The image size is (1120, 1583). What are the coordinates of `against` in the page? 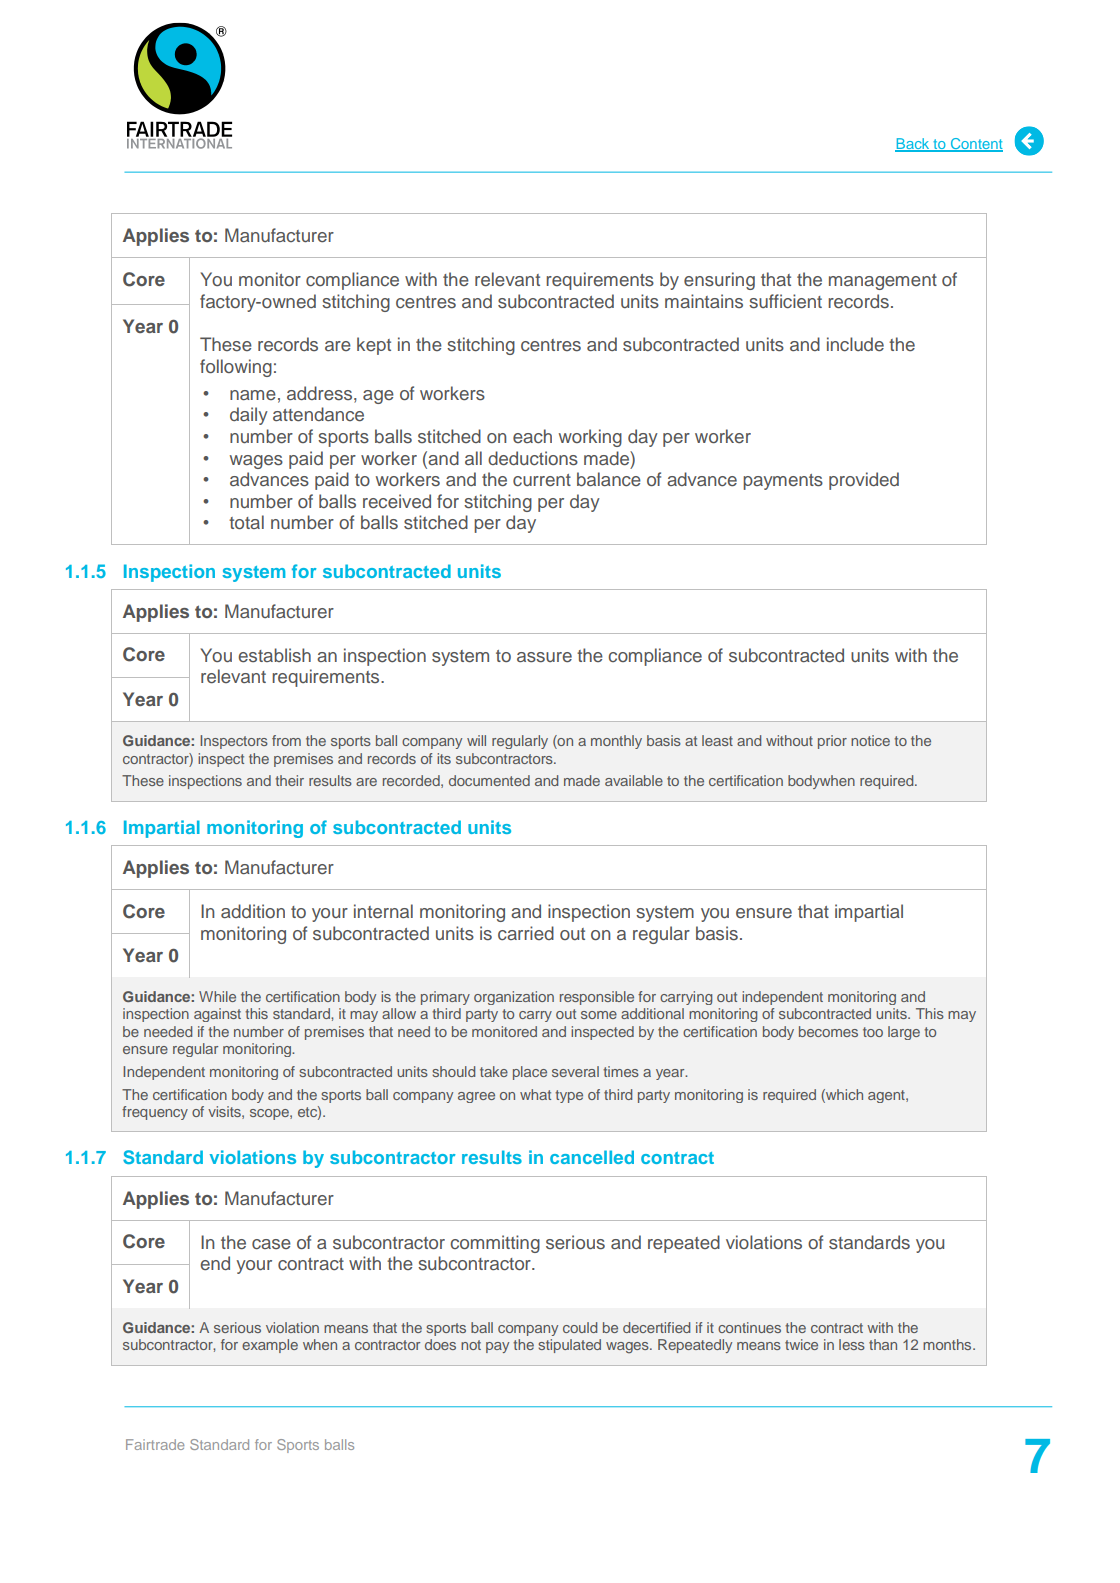 It's located at (217, 1015).
